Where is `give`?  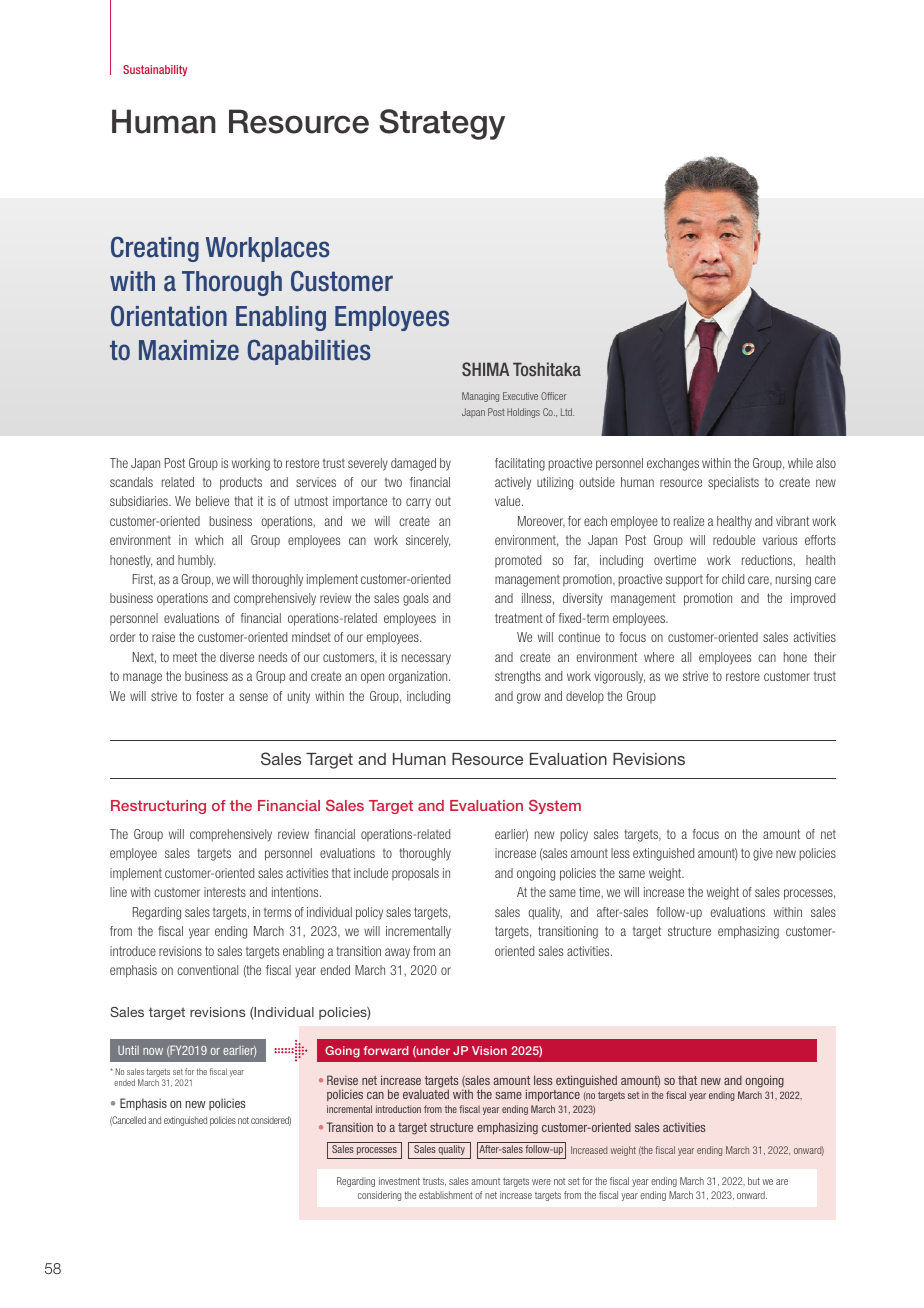
give is located at coordinates (763, 854).
